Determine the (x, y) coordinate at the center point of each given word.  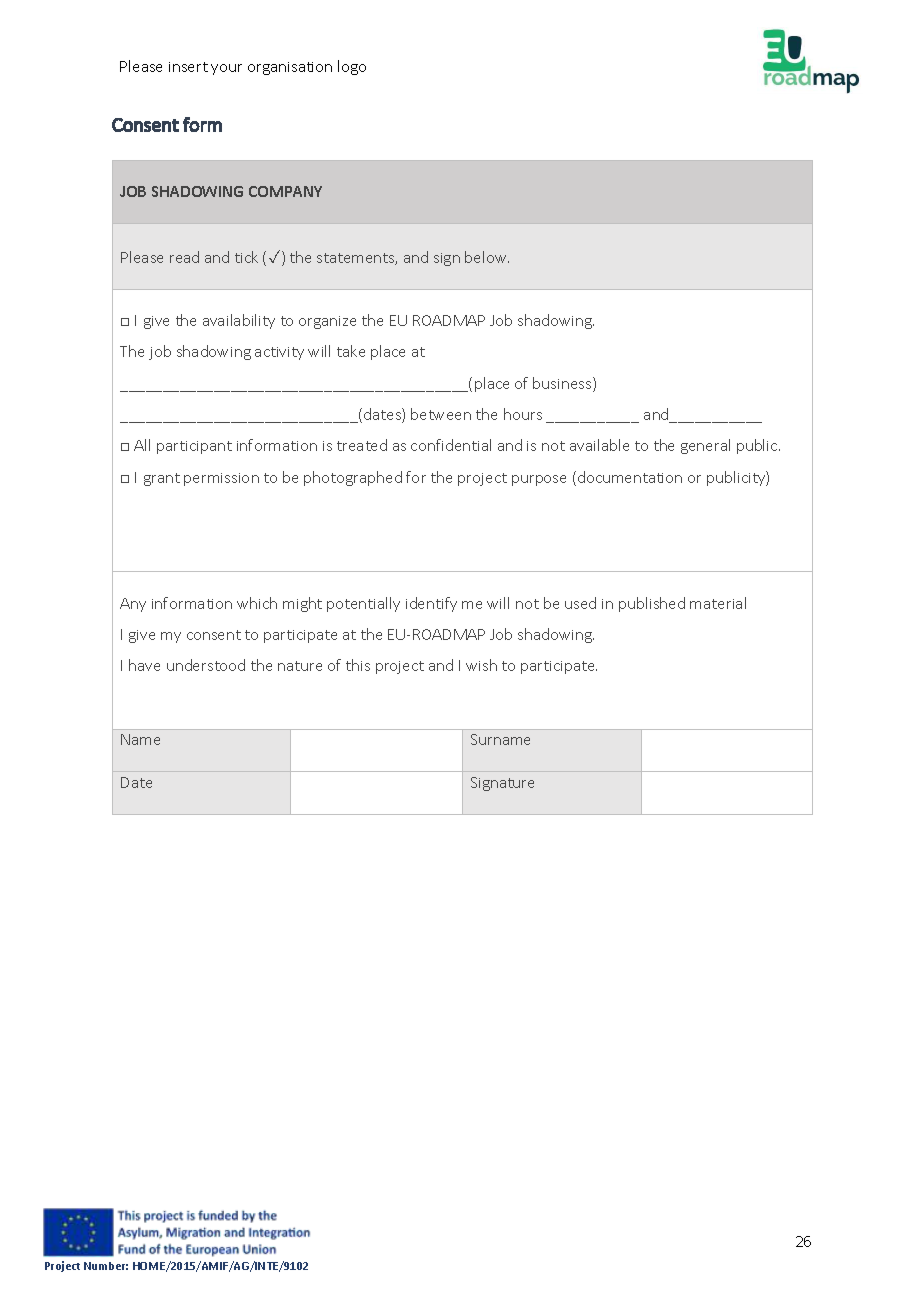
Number (106, 1266)
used (580, 603)
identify (431, 604)
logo (352, 67)
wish (481, 665)
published (652, 604)
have (144, 665)
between (441, 414)
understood (206, 665)
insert (188, 67)
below (487, 257)
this (358, 665)
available (599, 445)
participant (194, 447)
